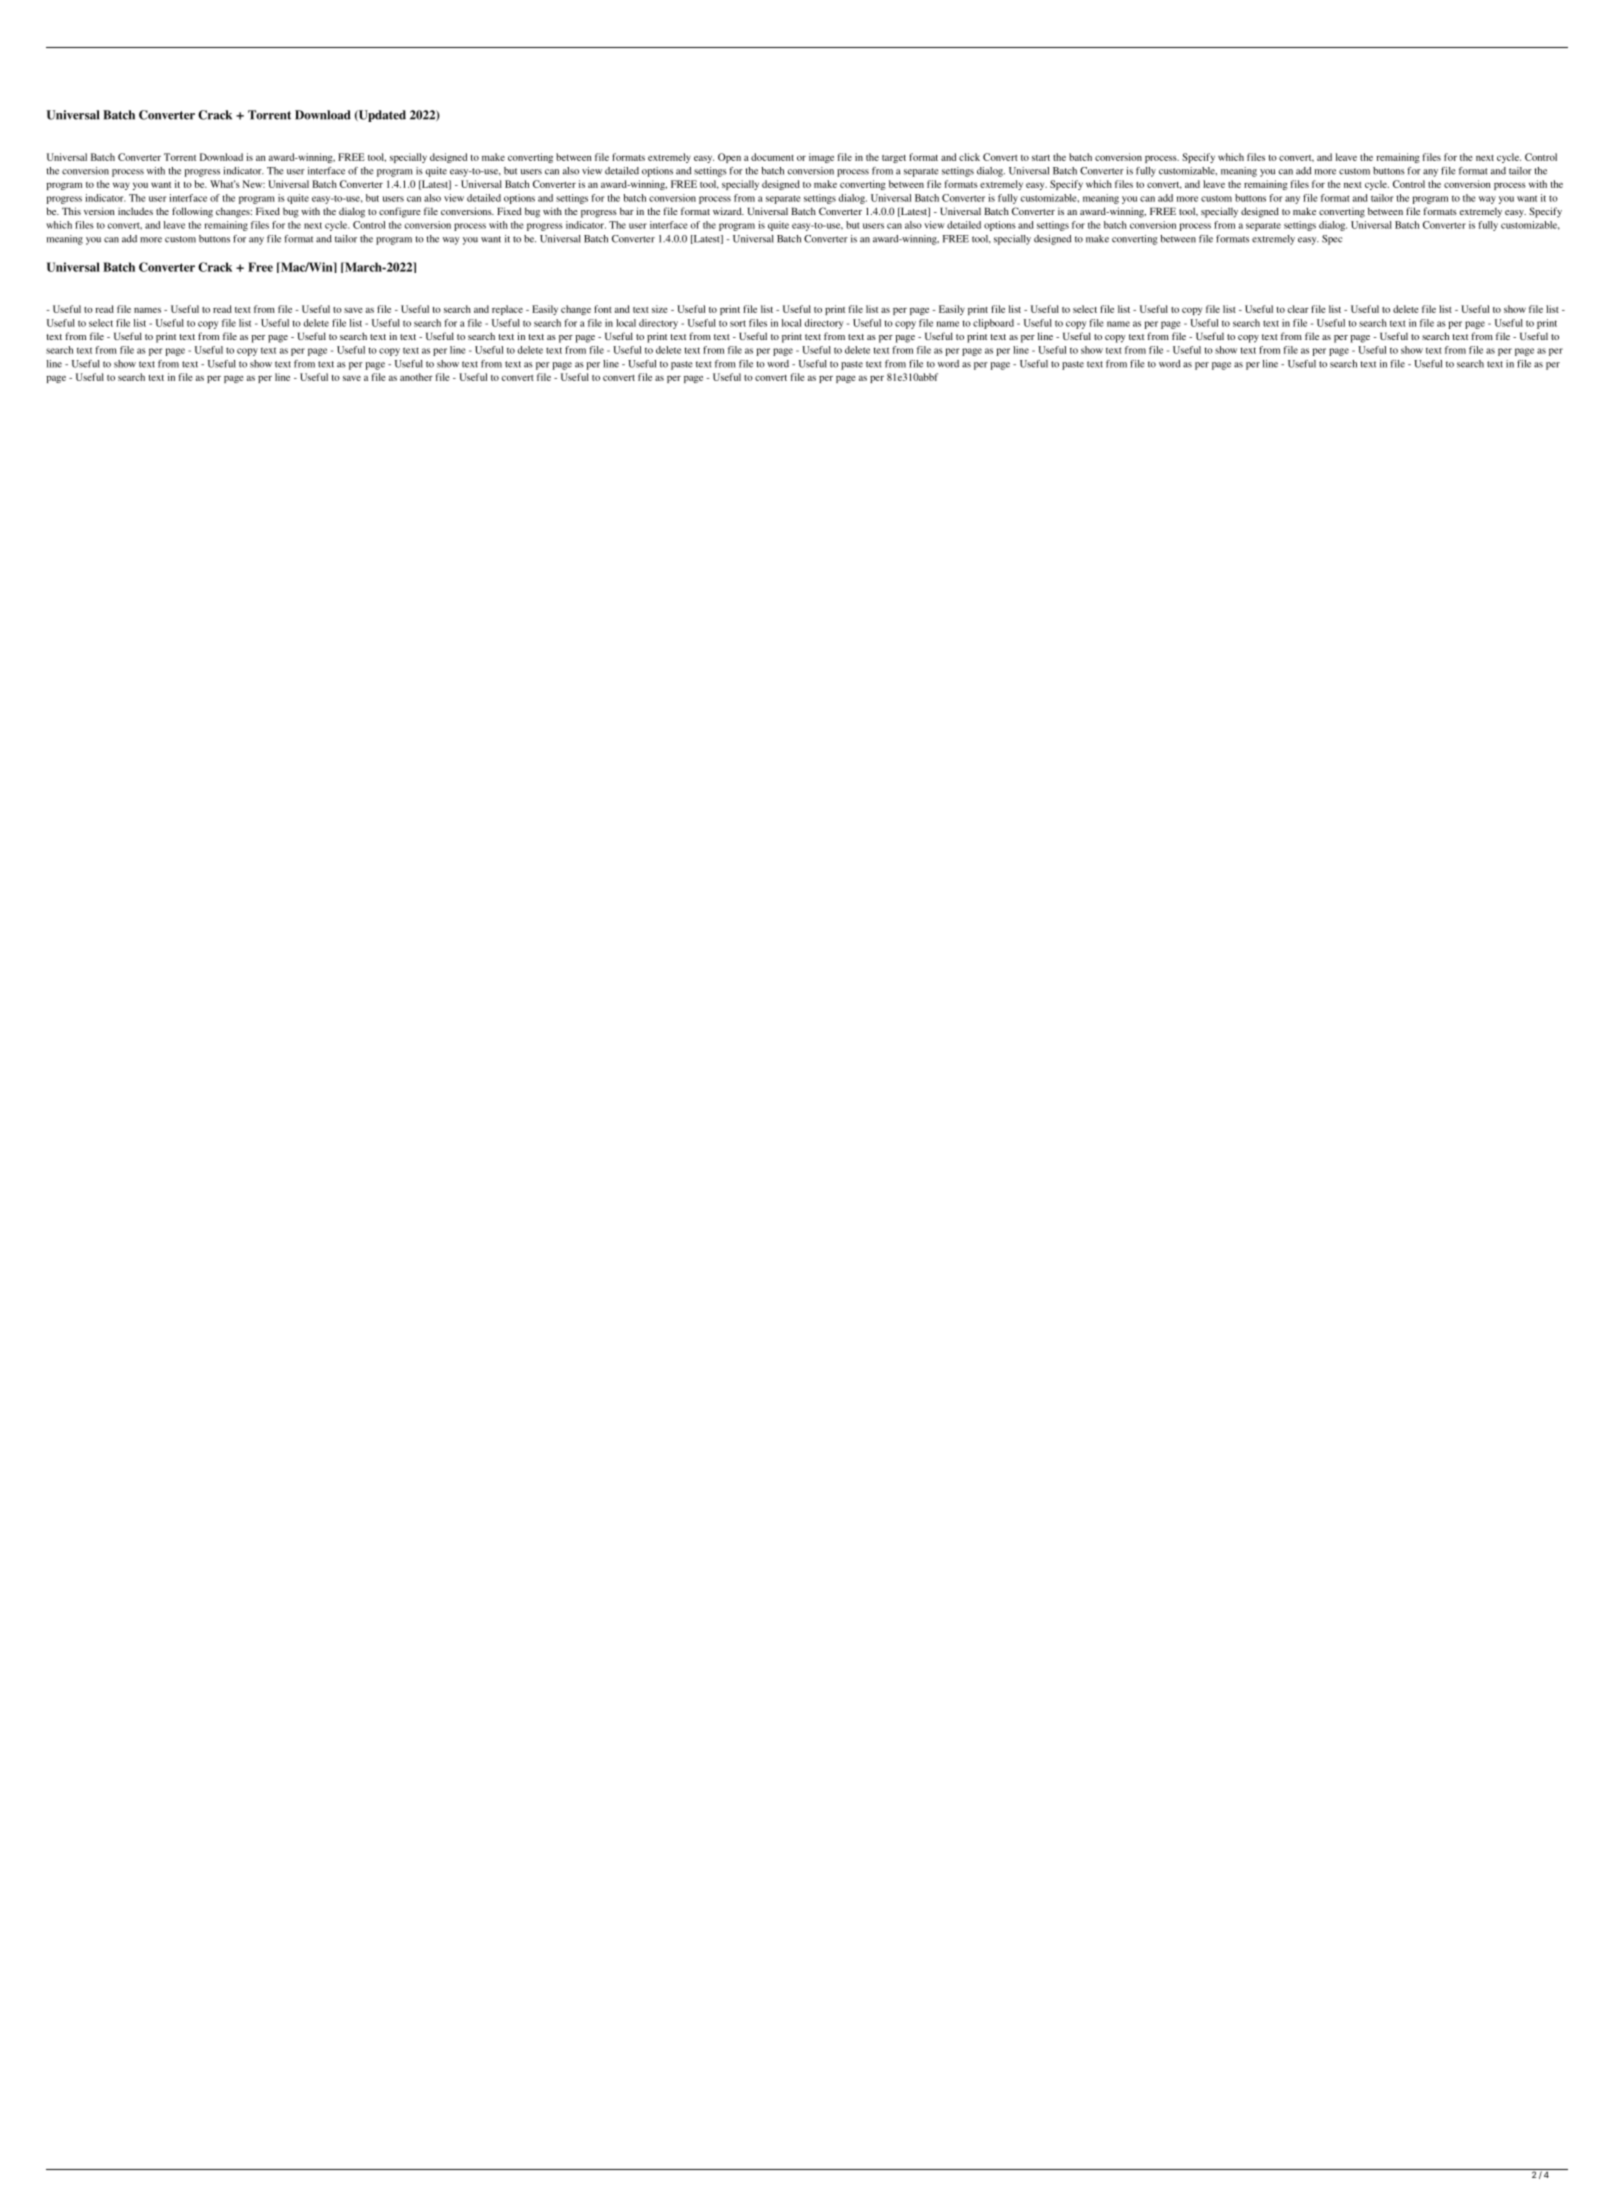  Describe the element at coordinates (1041, 158) in the screenshot. I see `start` at that location.
